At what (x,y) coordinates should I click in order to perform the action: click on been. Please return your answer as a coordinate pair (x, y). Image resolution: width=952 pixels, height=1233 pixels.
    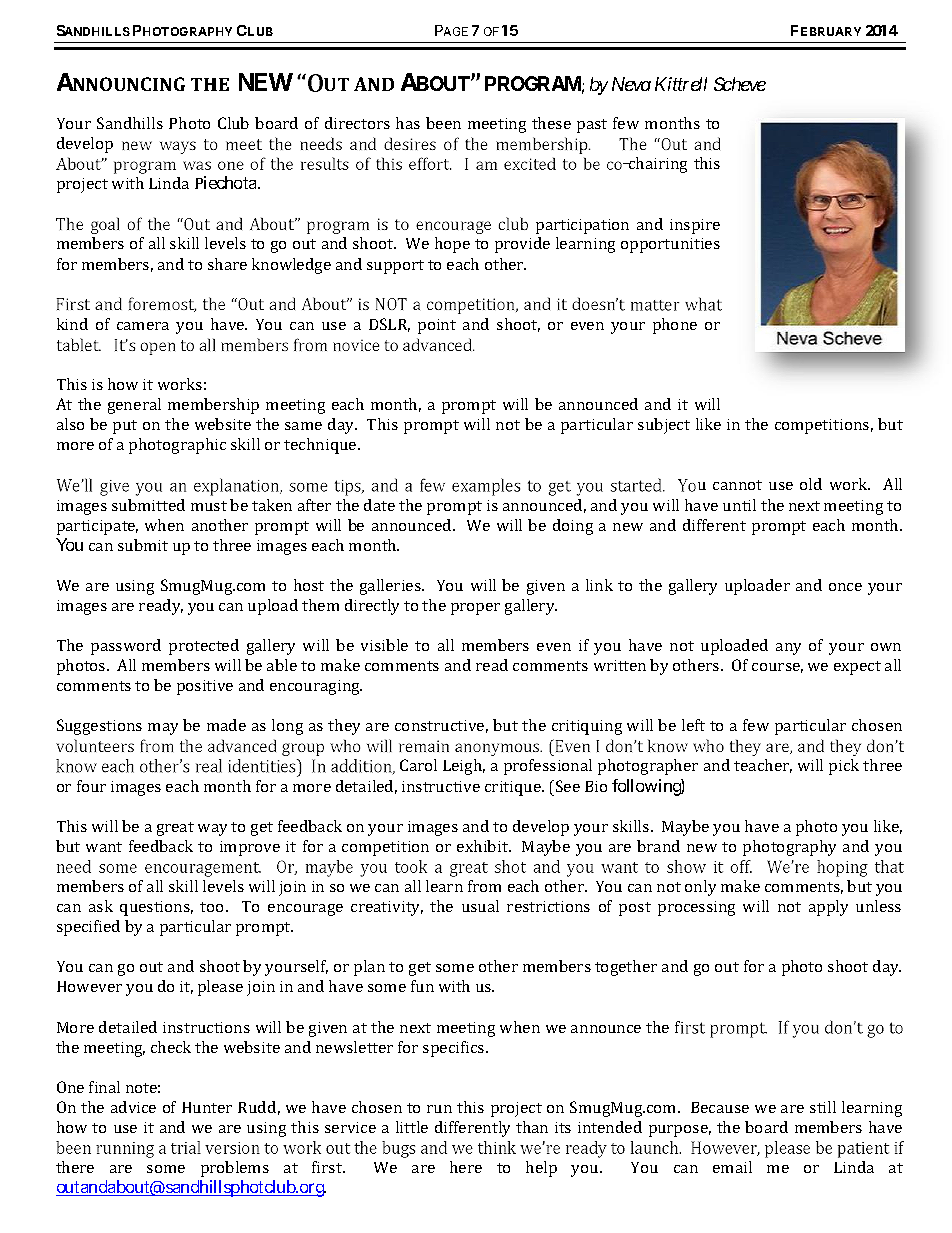
    Looking at the image, I should click on (443, 123).
